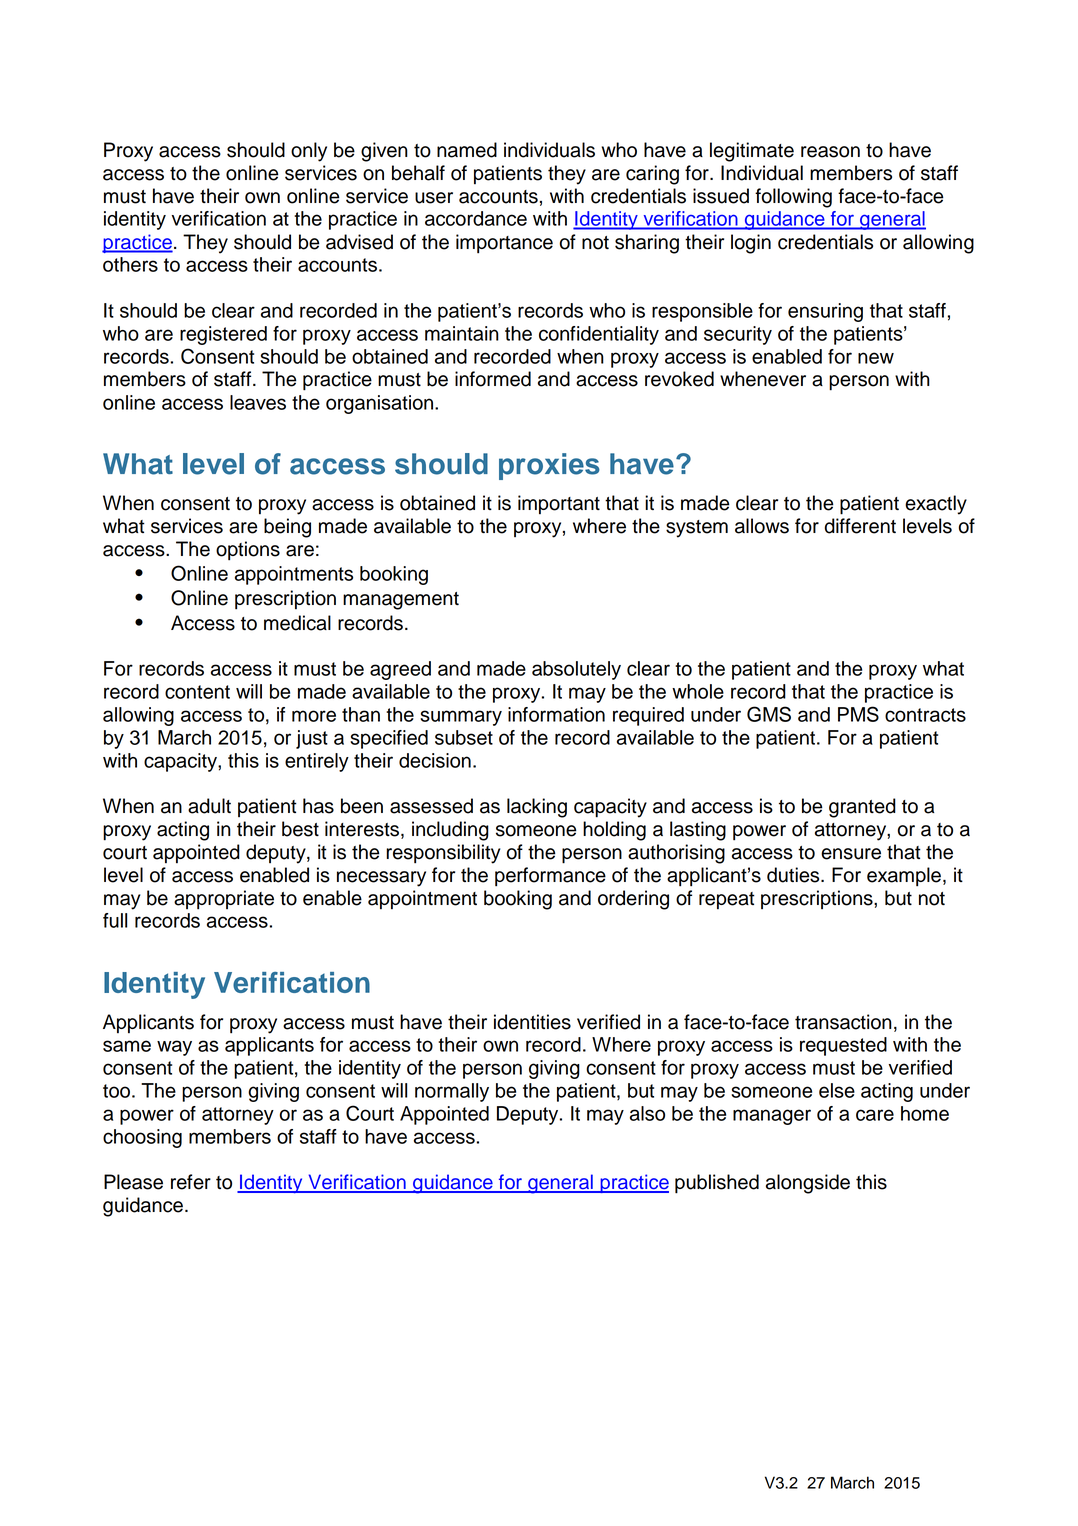  I want to click on refer, so click(191, 1182).
